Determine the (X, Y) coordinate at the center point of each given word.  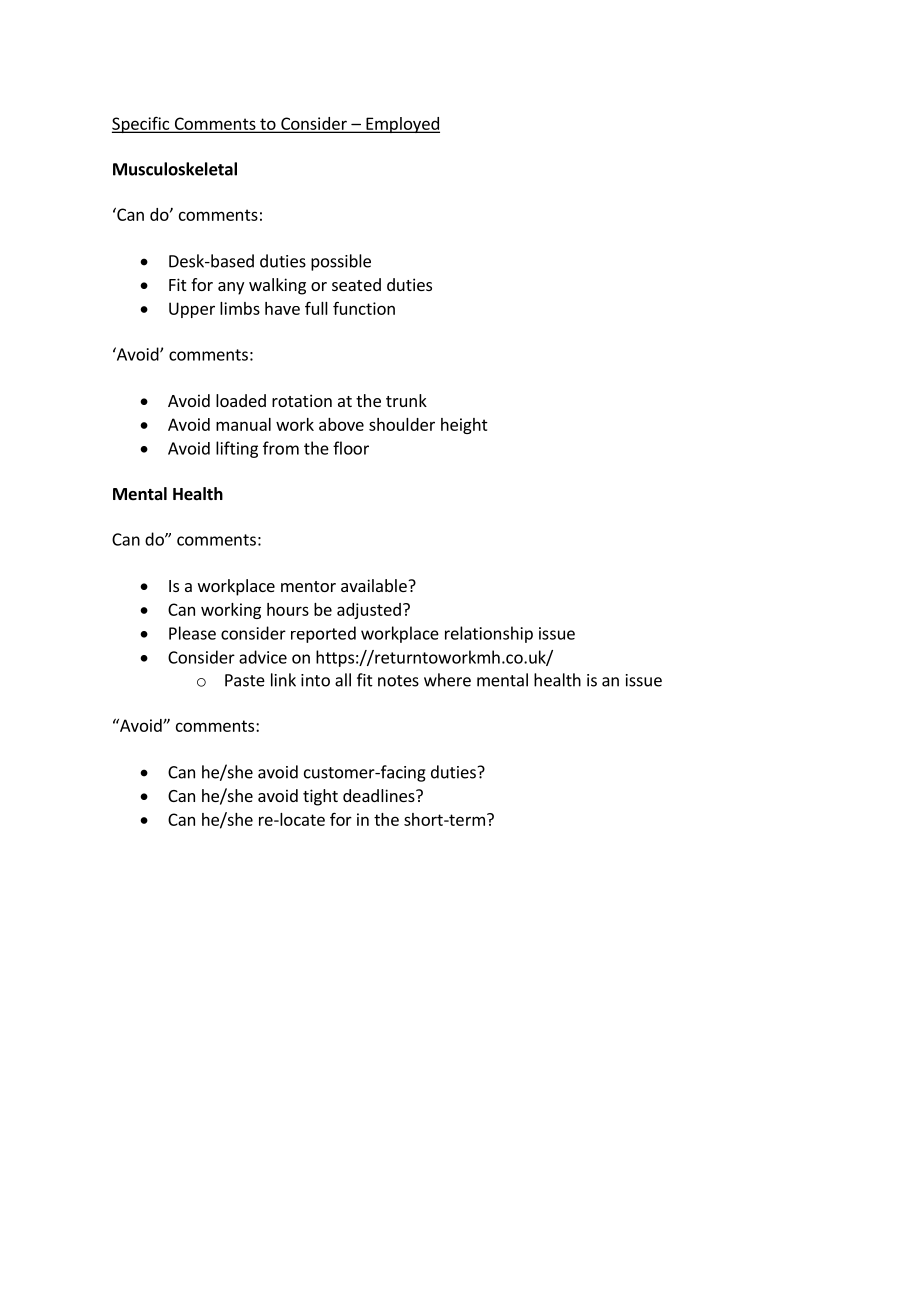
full (316, 308)
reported (323, 634)
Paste (245, 680)
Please (192, 633)
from (281, 448)
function (364, 308)
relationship (489, 634)
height (464, 426)
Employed (402, 125)
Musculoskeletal (175, 169)
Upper (192, 310)
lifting (237, 449)
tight (320, 797)
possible (341, 262)
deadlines (380, 795)
